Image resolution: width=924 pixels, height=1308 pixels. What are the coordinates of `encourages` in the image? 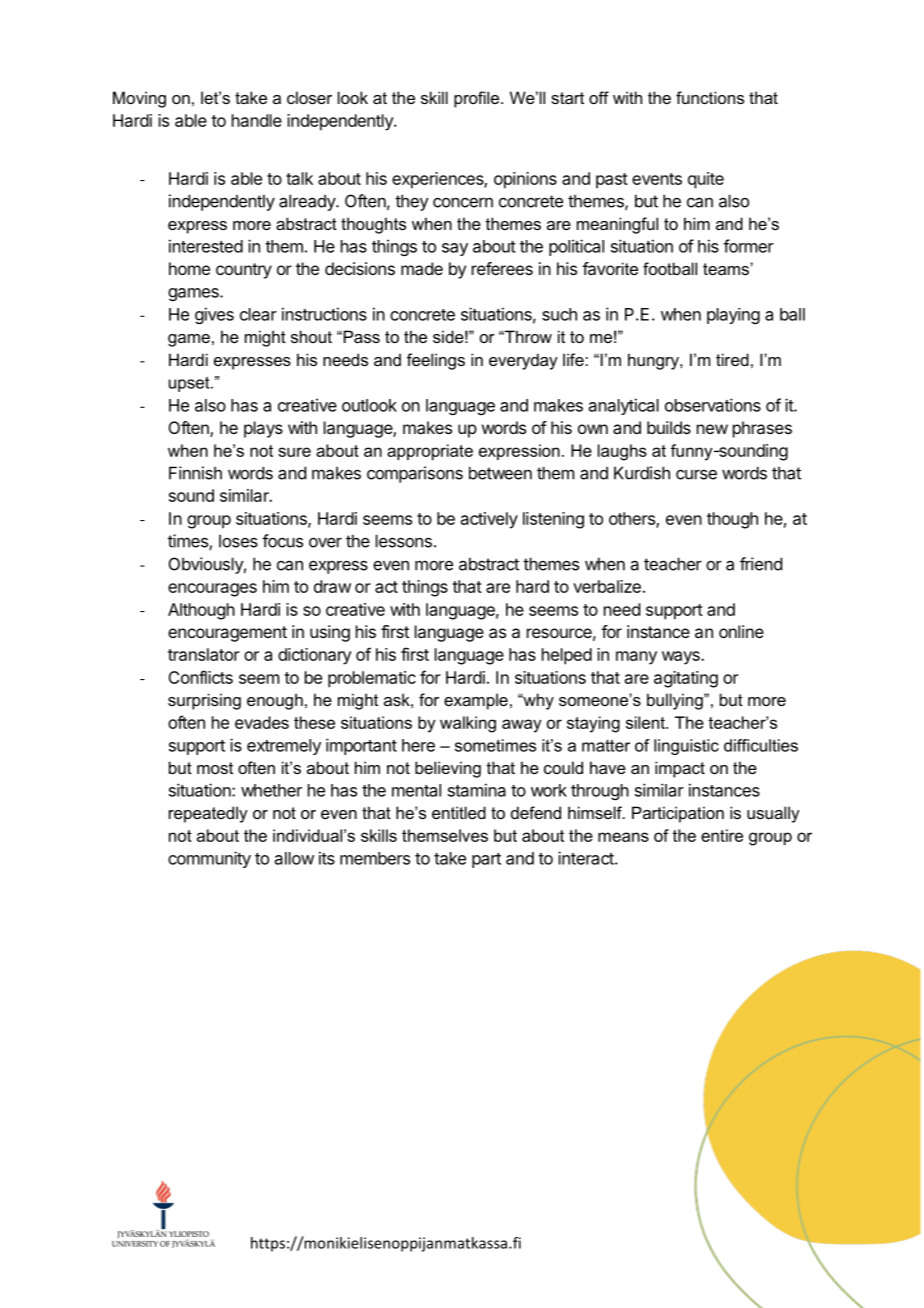 It's located at (212, 590).
